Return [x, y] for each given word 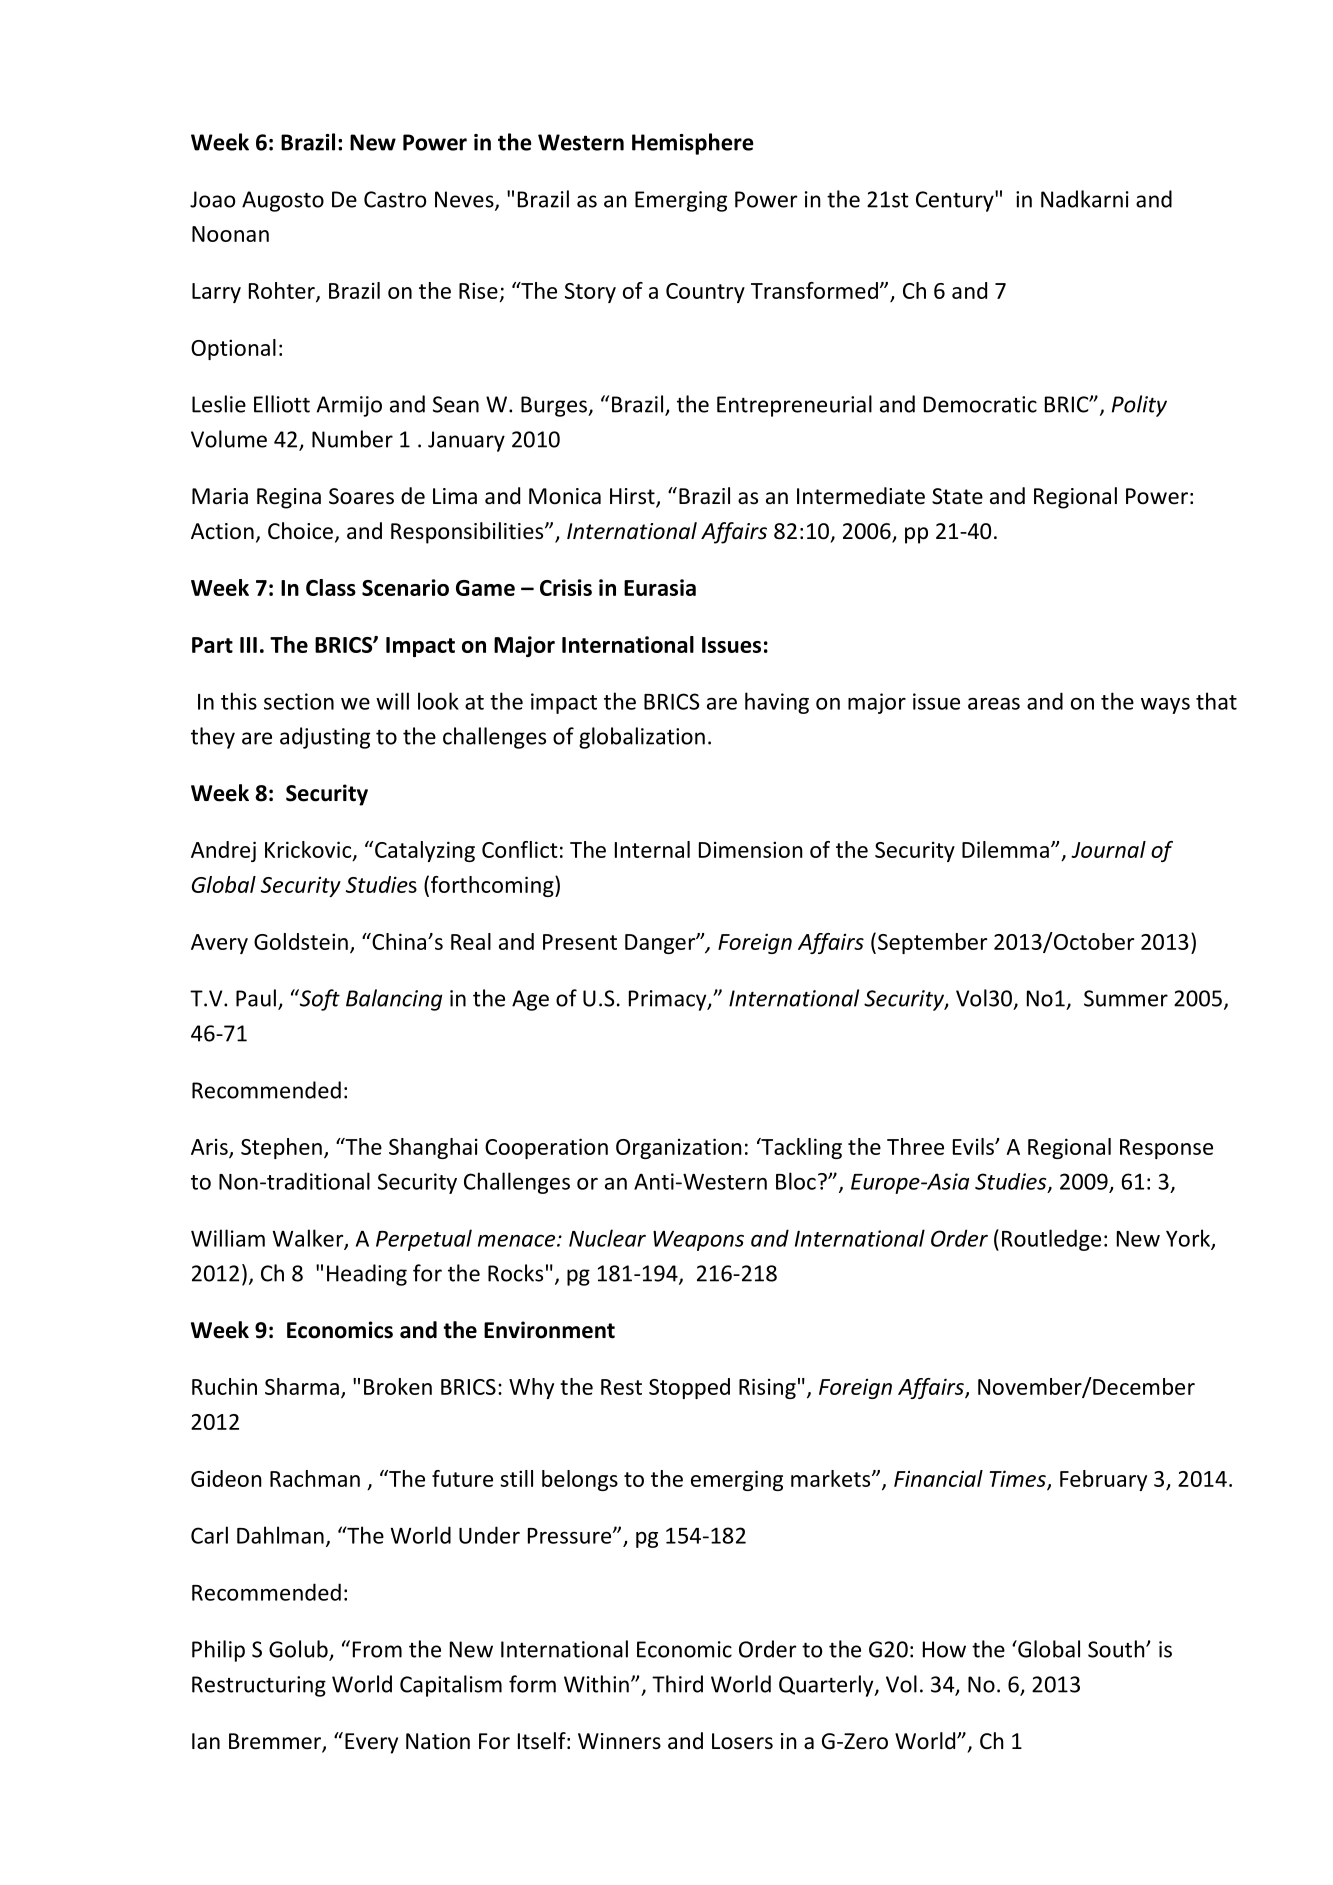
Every [371, 1743]
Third [677, 1684]
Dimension [751, 849]
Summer [1126, 998]
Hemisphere [693, 144]
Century [956, 201]
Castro [395, 199]
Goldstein [301, 941]
